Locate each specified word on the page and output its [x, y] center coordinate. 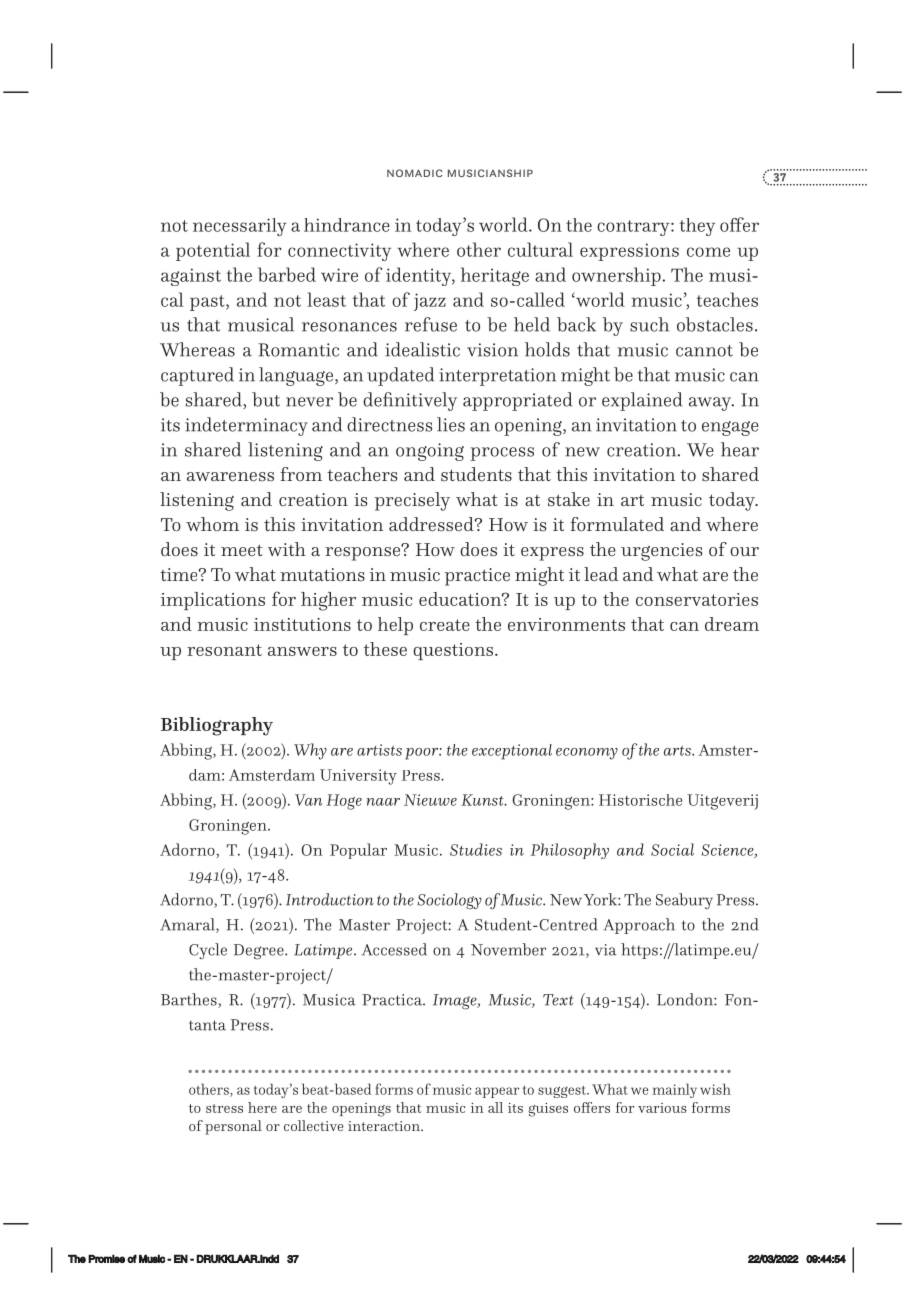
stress [224, 1108]
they [697, 227]
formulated [617, 524]
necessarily [240, 227]
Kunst [483, 800]
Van [309, 800]
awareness [230, 477]
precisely [412, 501]
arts [678, 751]
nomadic [415, 173]
